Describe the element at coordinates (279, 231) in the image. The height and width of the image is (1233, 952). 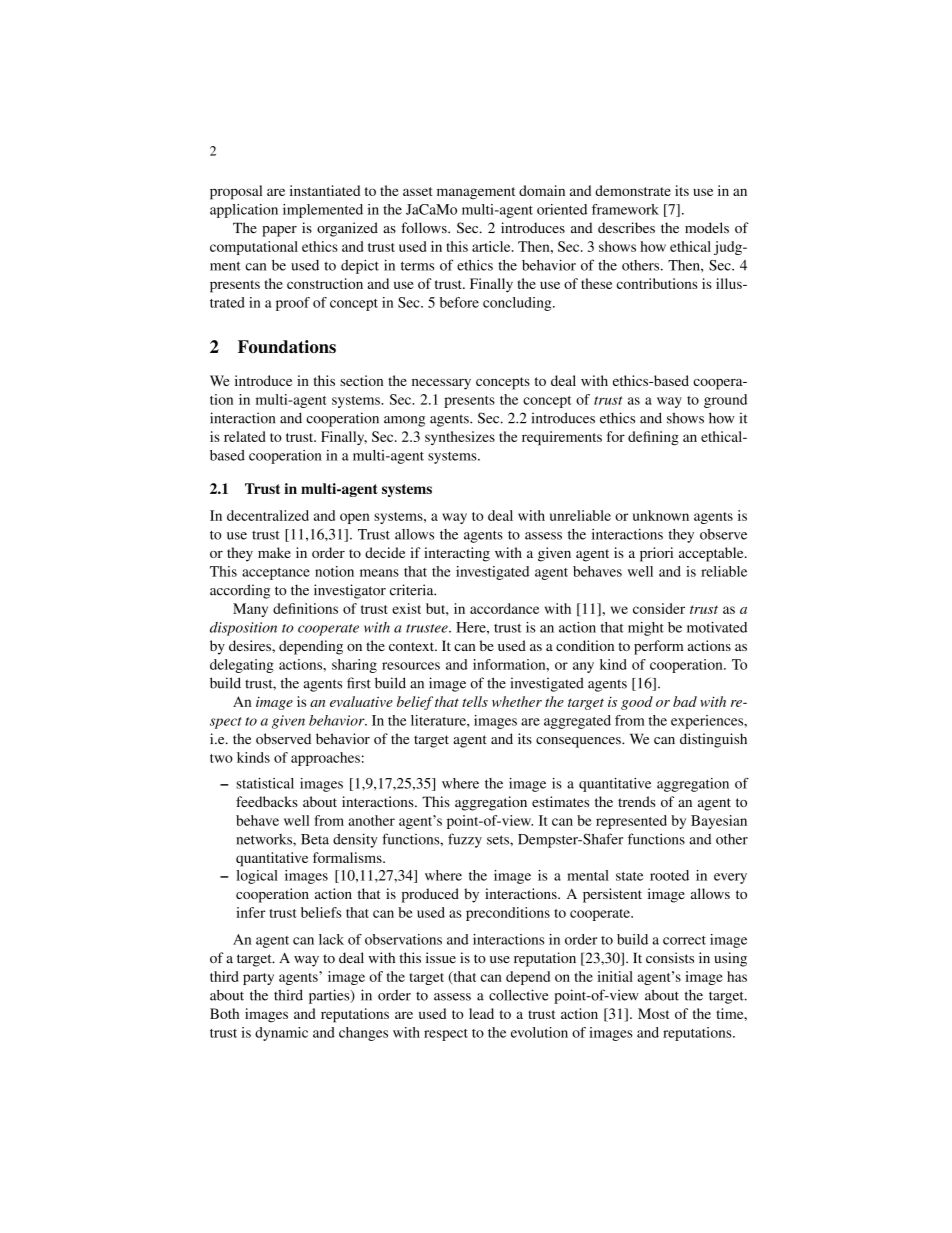
I see `paper` at that location.
